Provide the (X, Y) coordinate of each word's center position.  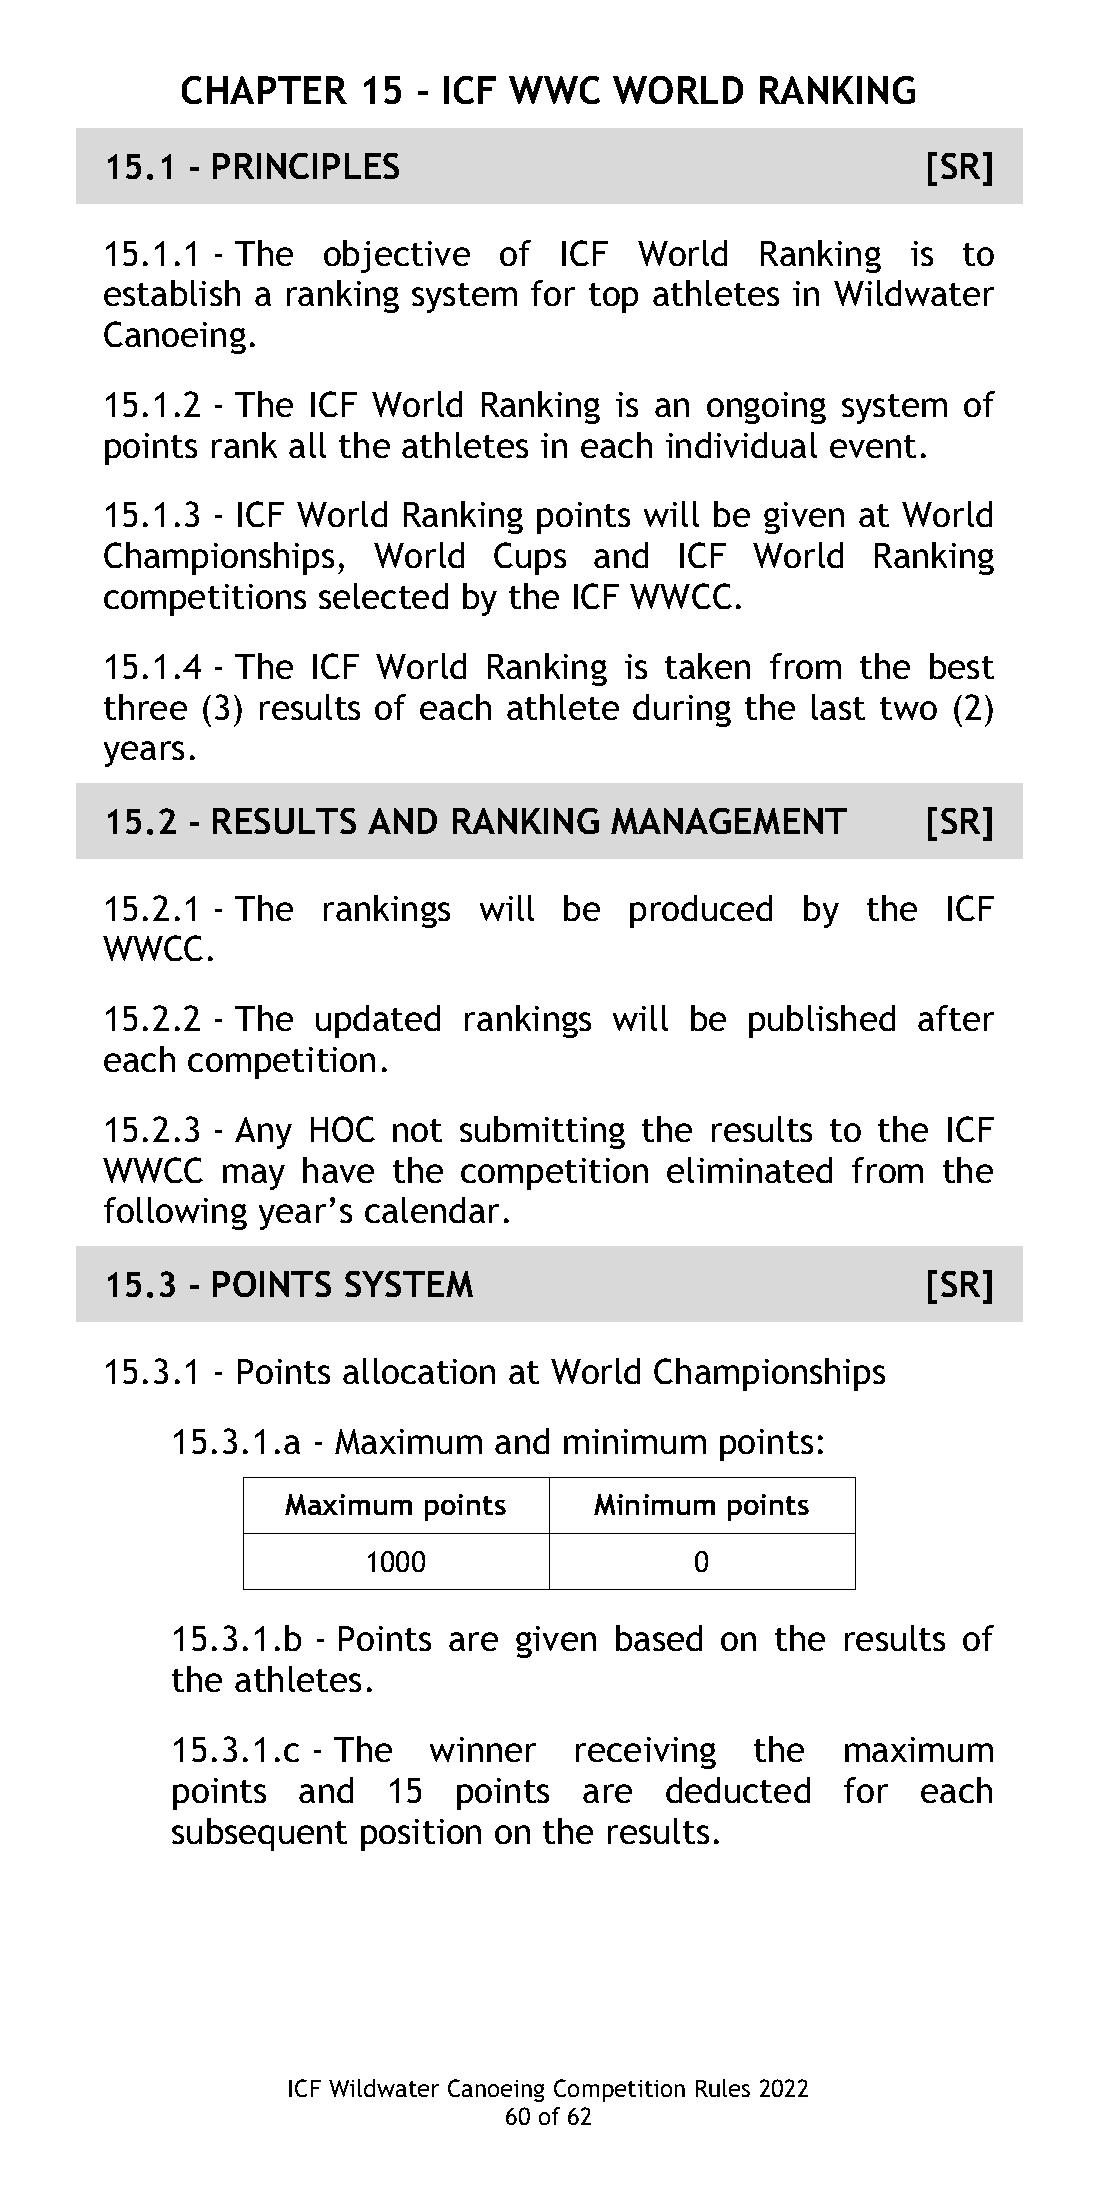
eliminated (749, 1170)
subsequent (259, 1834)
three (145, 707)
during (682, 710)
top (613, 298)
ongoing (766, 408)
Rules (723, 2088)
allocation (419, 1371)
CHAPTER (264, 90)
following (175, 1213)
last (838, 707)
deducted (738, 1790)
